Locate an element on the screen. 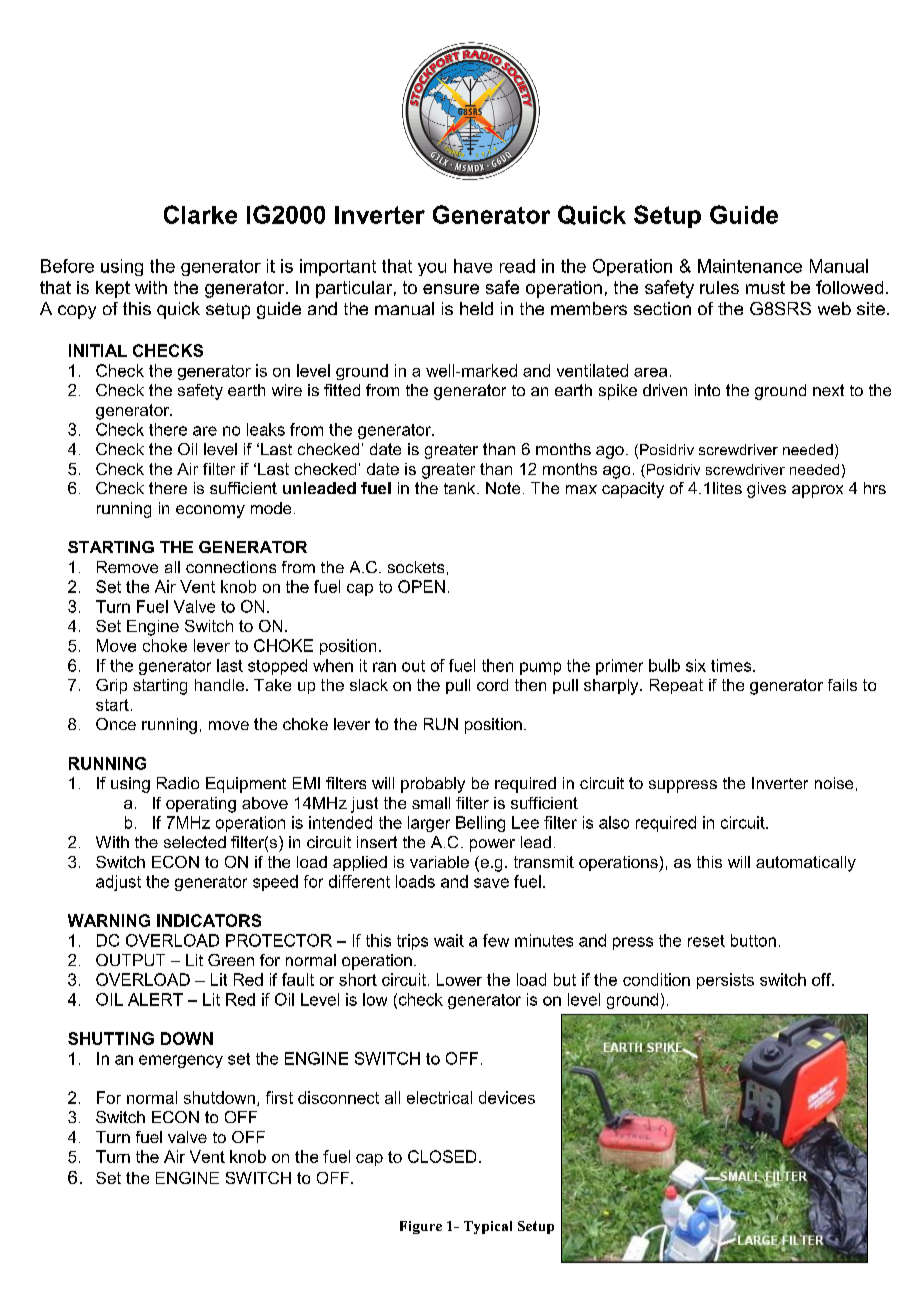 The width and height of the screenshot is (924, 1308). Clarke is located at coordinates (200, 214).
